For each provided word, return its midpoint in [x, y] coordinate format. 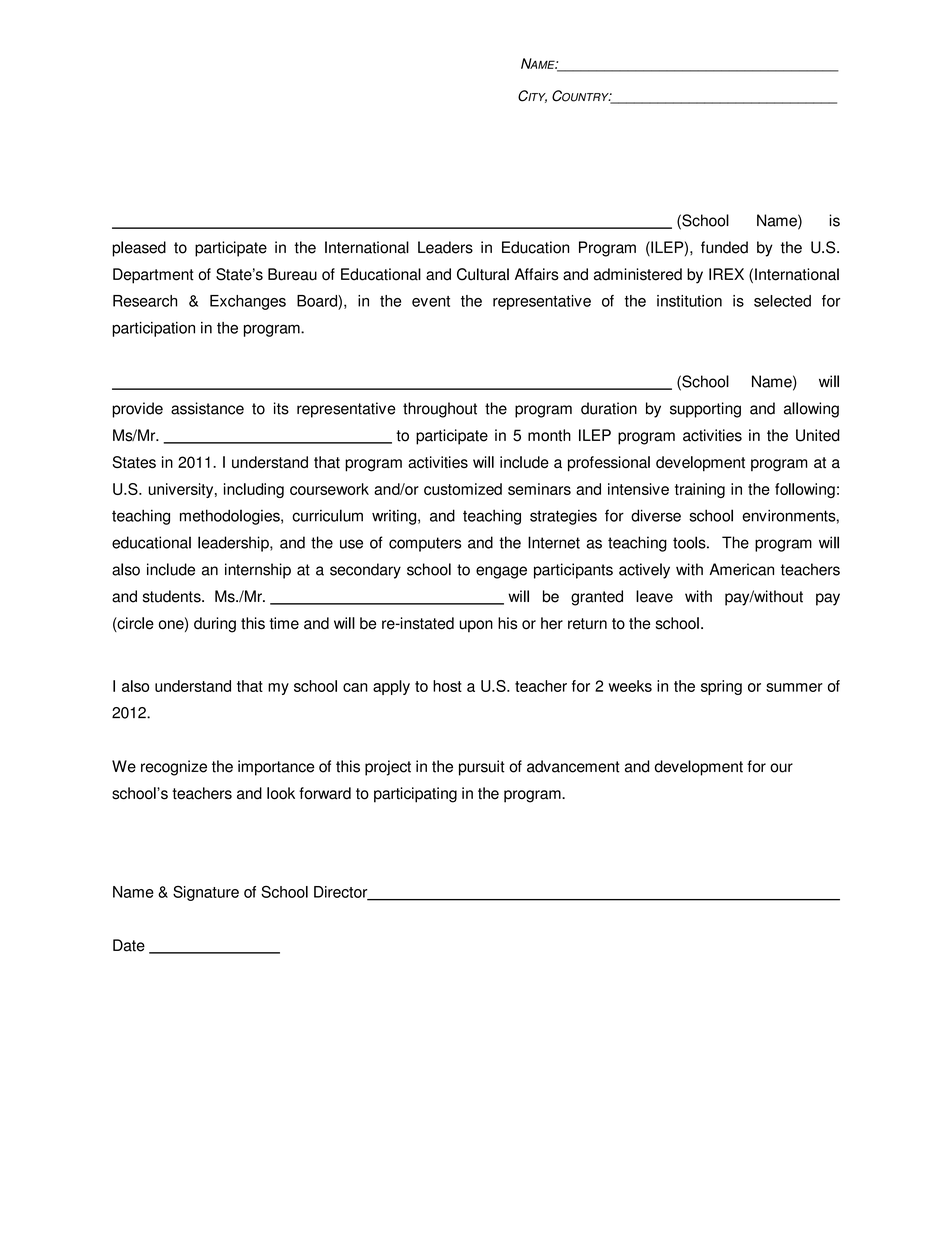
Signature [206, 893]
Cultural [483, 274]
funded [724, 247]
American [741, 569]
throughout [440, 410]
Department [153, 276]
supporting [705, 410]
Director [342, 893]
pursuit [482, 768]
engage [501, 572]
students [173, 596]
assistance [207, 408]
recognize [174, 768]
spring [721, 687]
